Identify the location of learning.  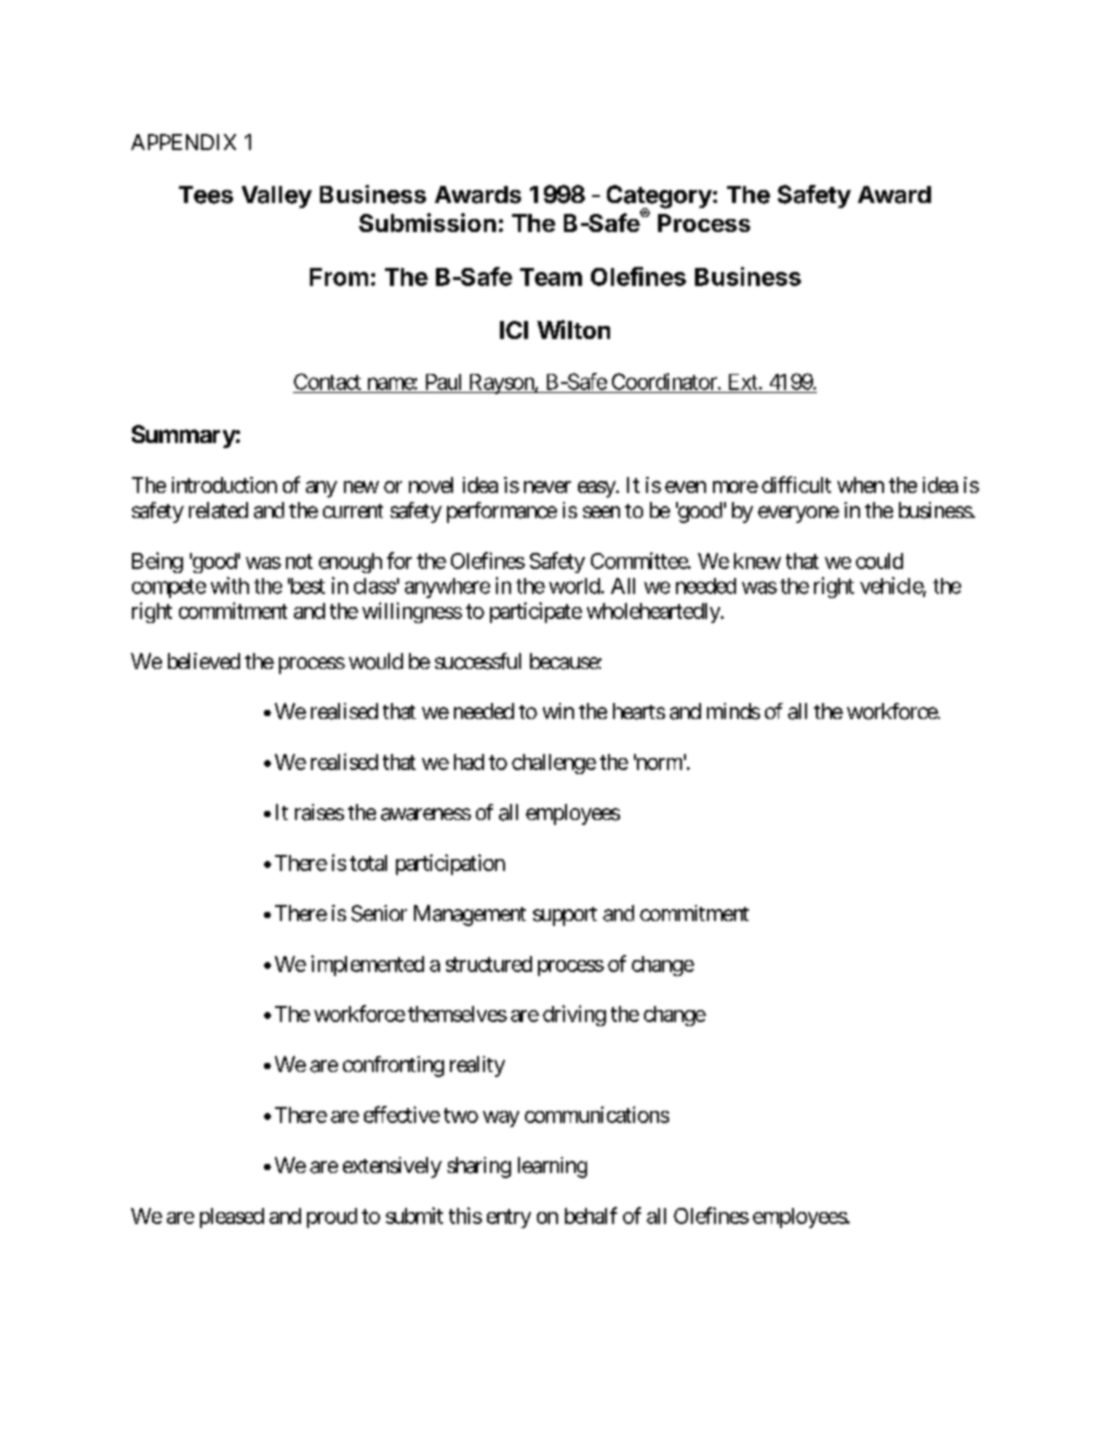
(552, 1167).
